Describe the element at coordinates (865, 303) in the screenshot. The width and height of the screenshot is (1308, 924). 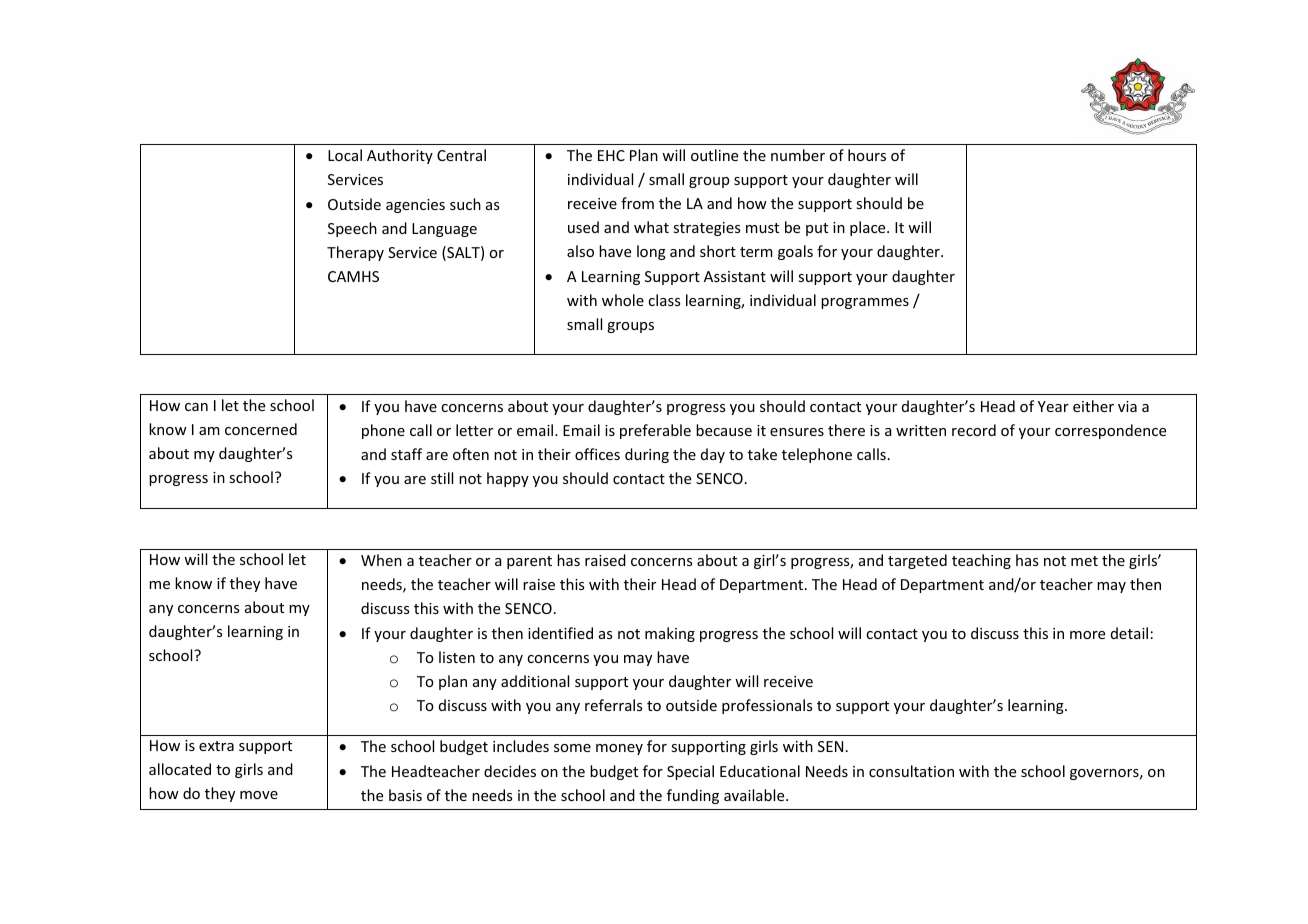
I see `programmes` at that location.
